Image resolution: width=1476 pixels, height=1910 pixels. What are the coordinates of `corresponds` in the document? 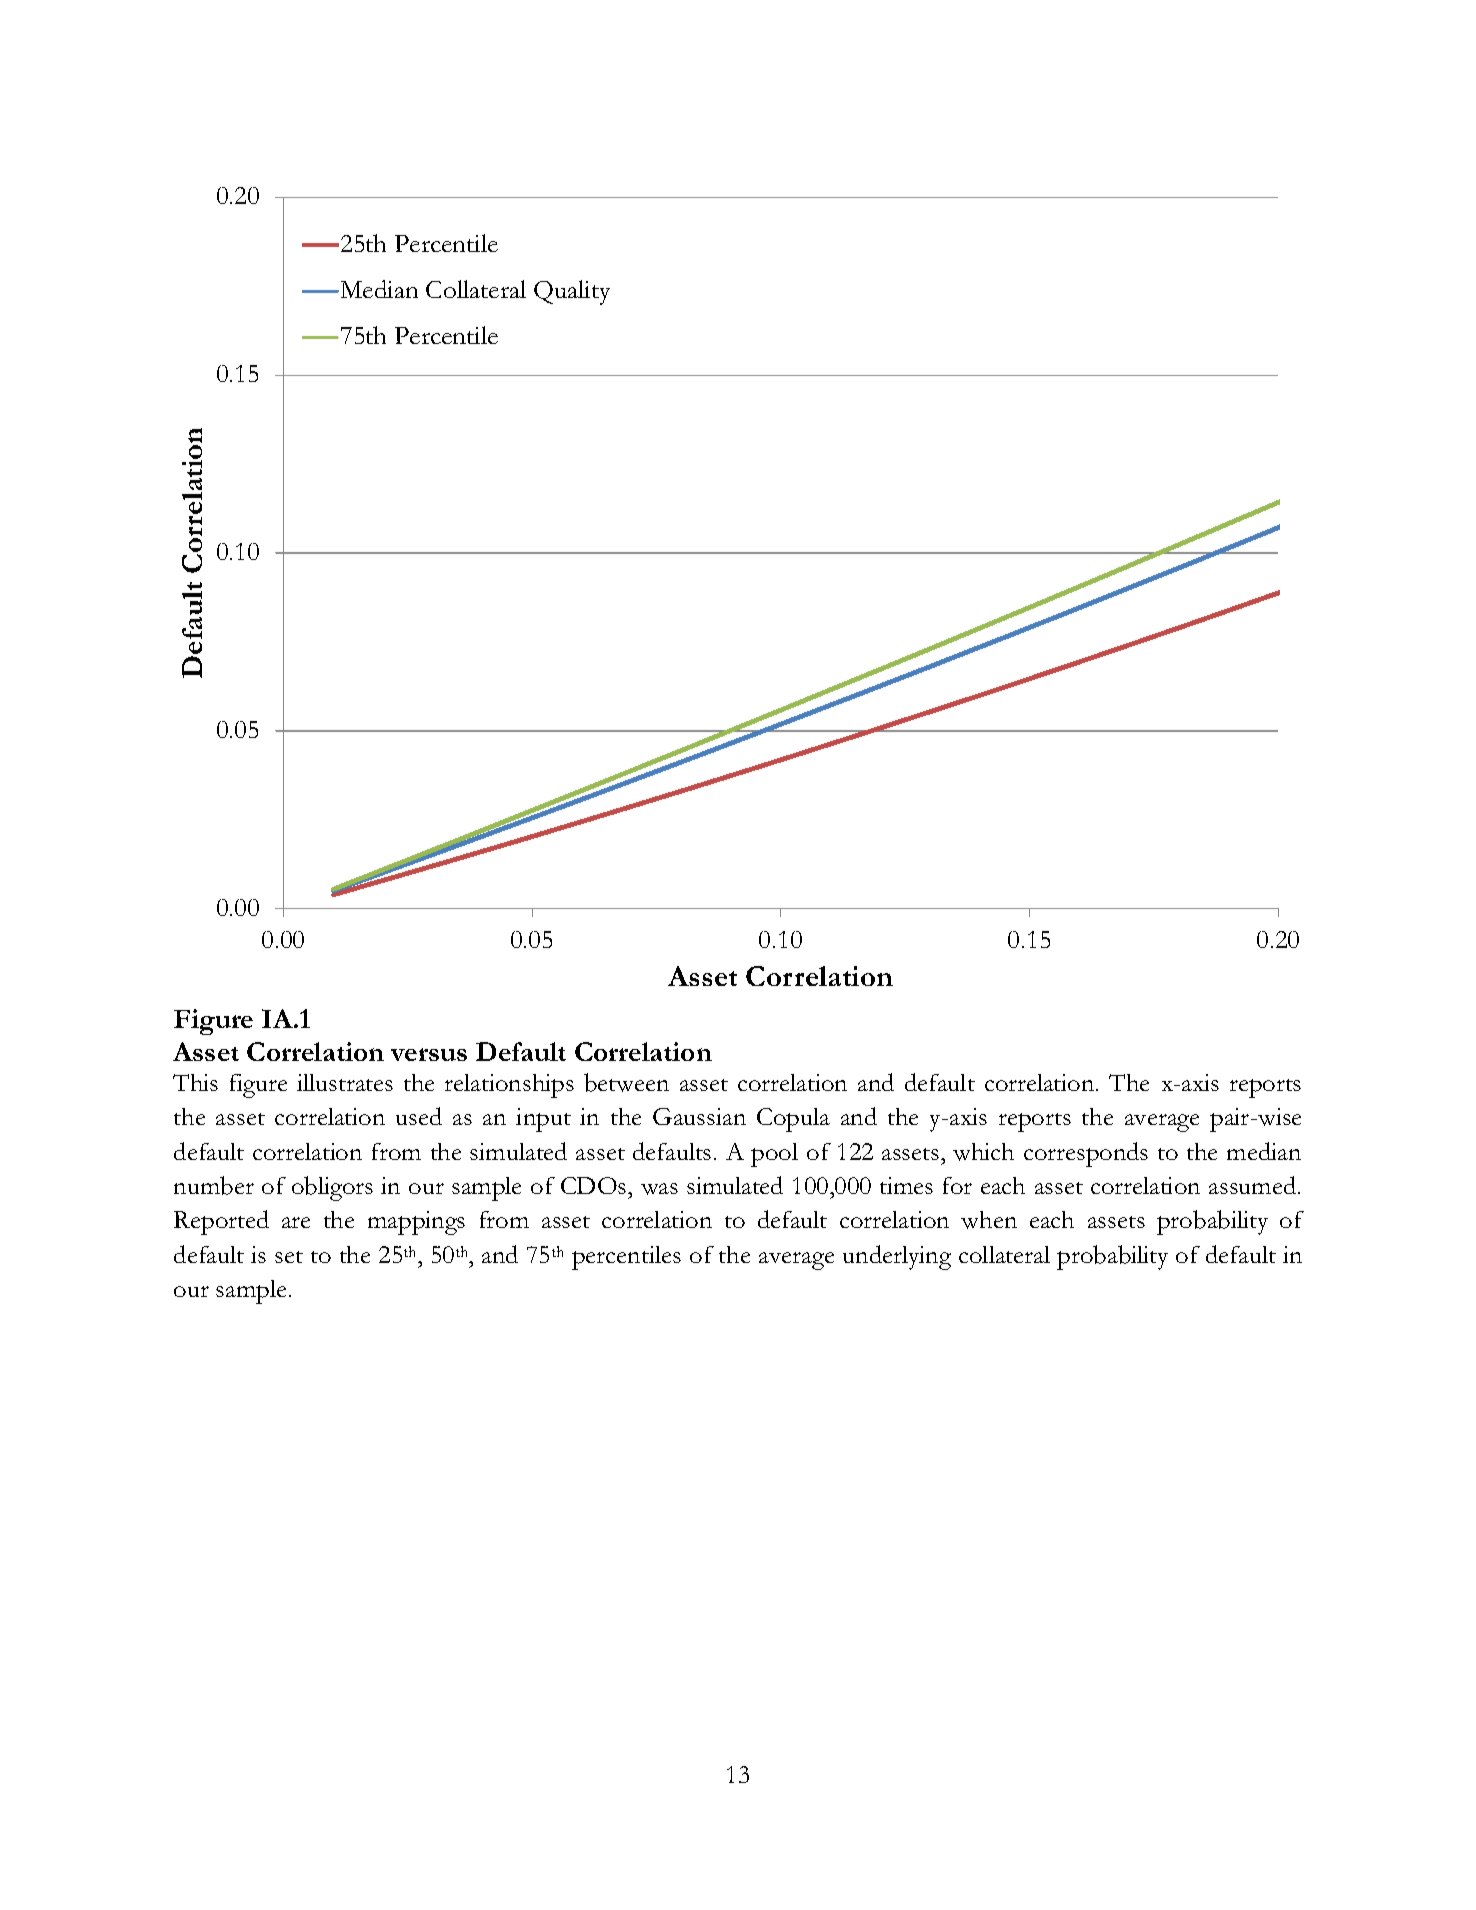 It's located at (1086, 1154).
